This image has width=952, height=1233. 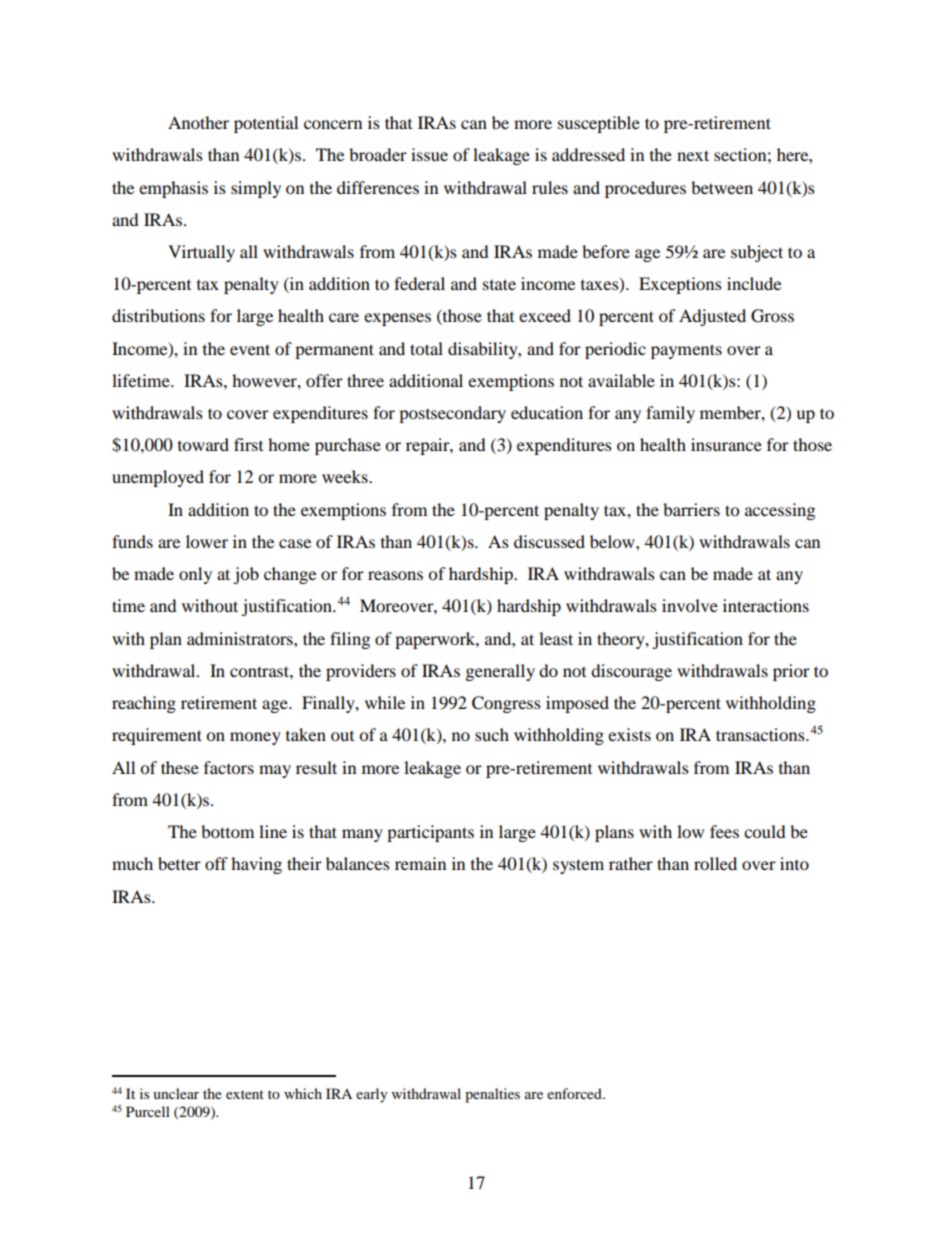 I want to click on next, so click(x=693, y=155).
